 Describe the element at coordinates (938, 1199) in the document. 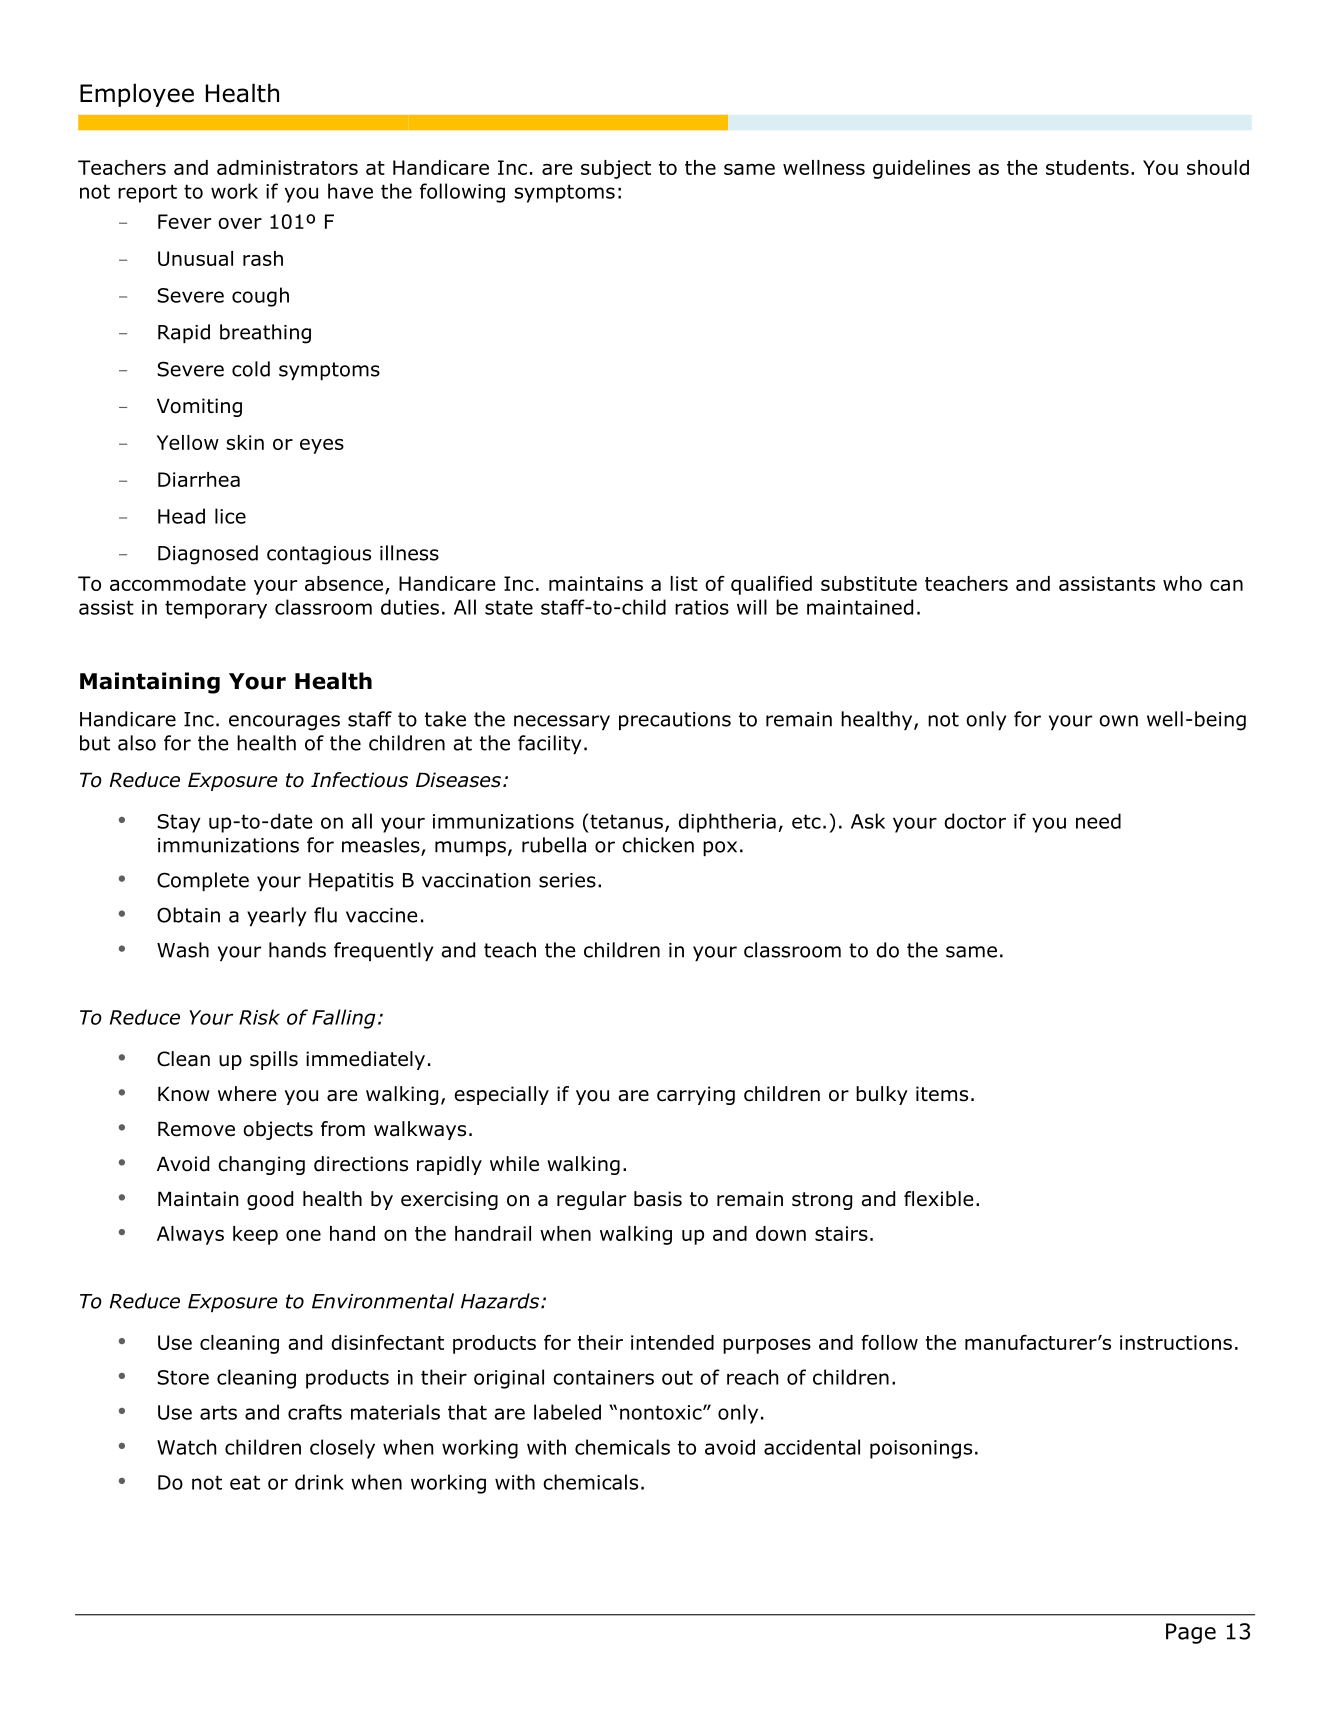

I see `flexible` at that location.
